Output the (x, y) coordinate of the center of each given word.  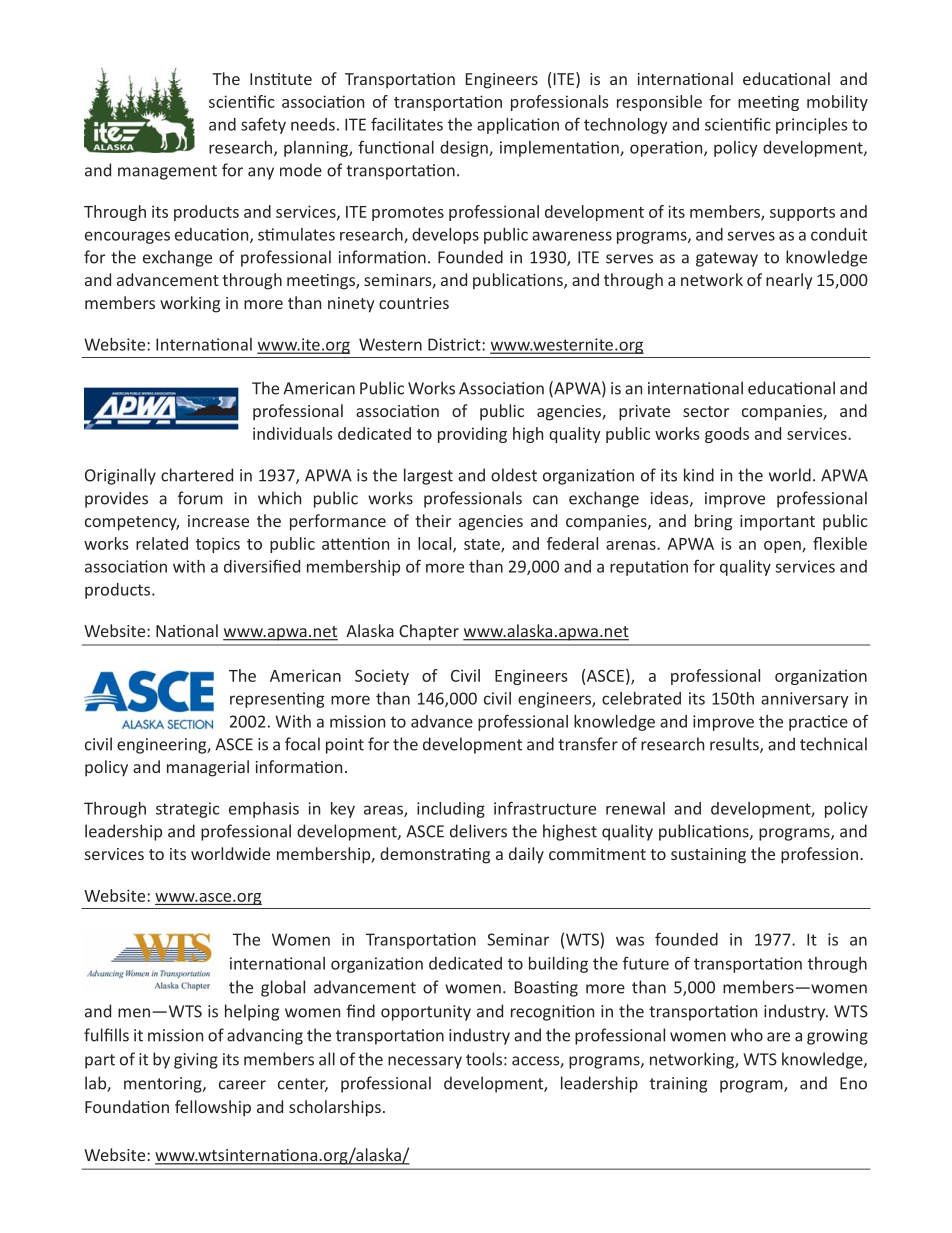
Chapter (429, 632)
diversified (262, 566)
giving (196, 1061)
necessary (425, 1062)
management (167, 172)
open (783, 547)
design (465, 149)
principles (811, 126)
